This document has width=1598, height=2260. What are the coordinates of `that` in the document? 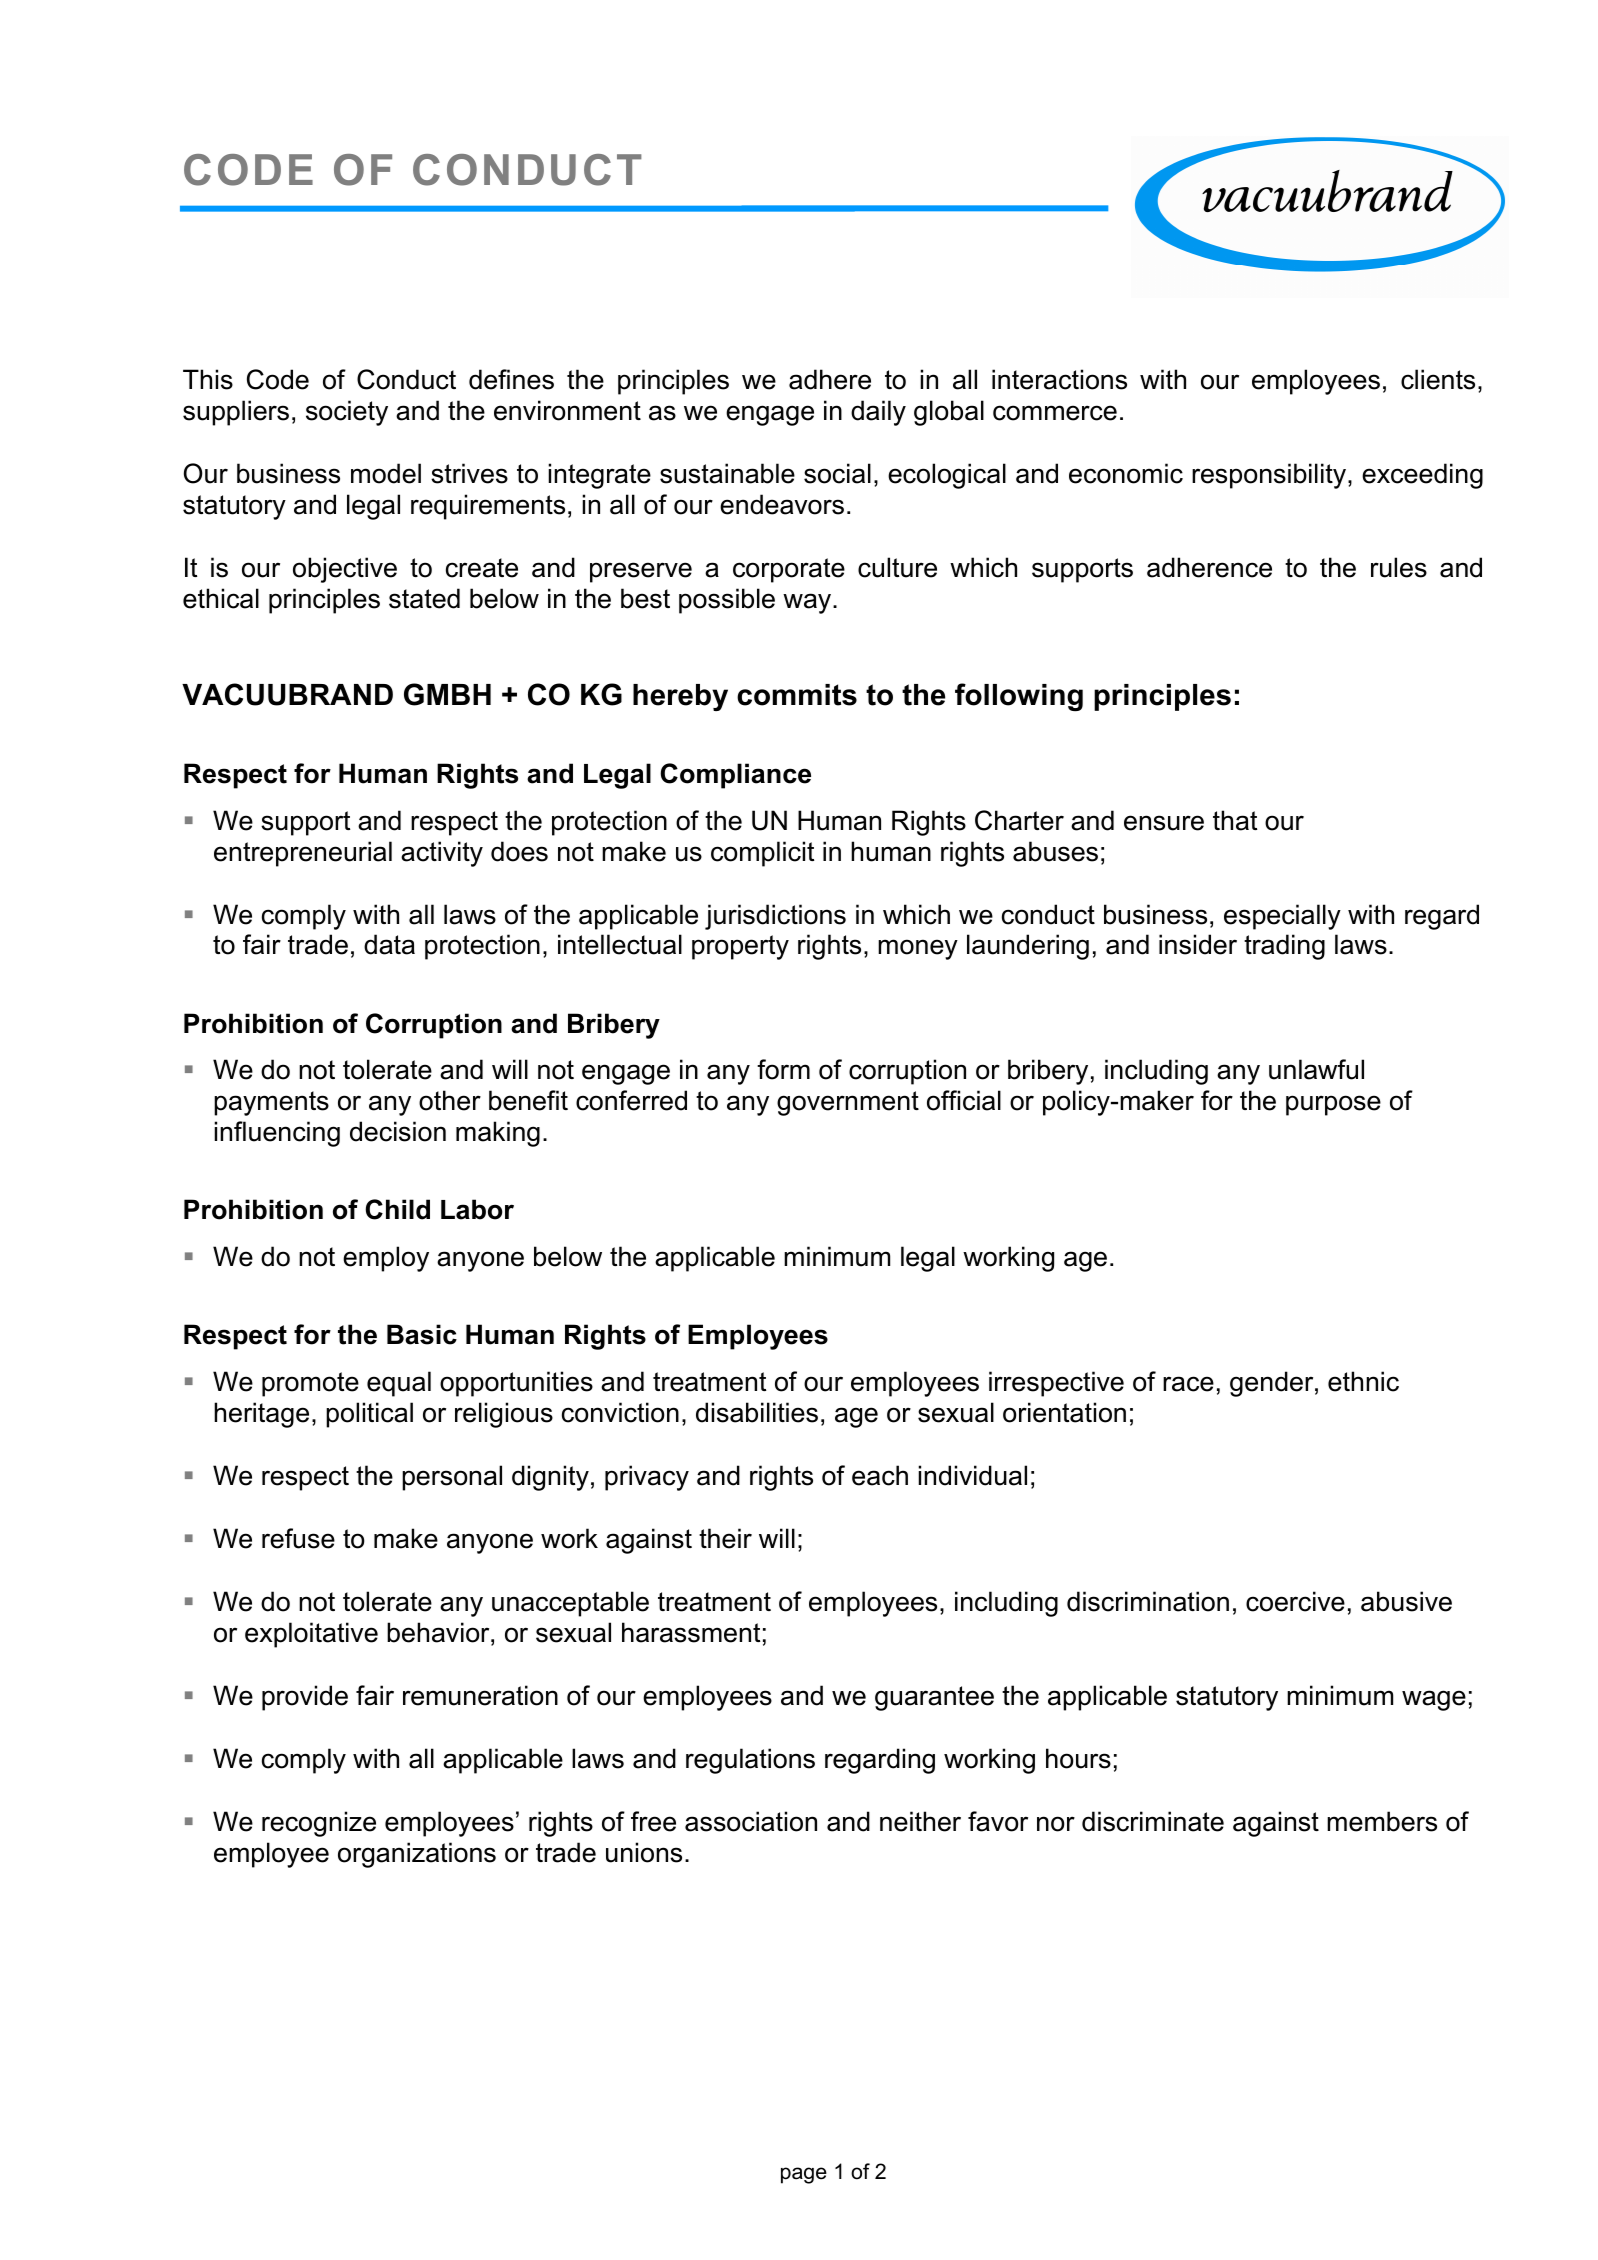 It's located at (1235, 820).
